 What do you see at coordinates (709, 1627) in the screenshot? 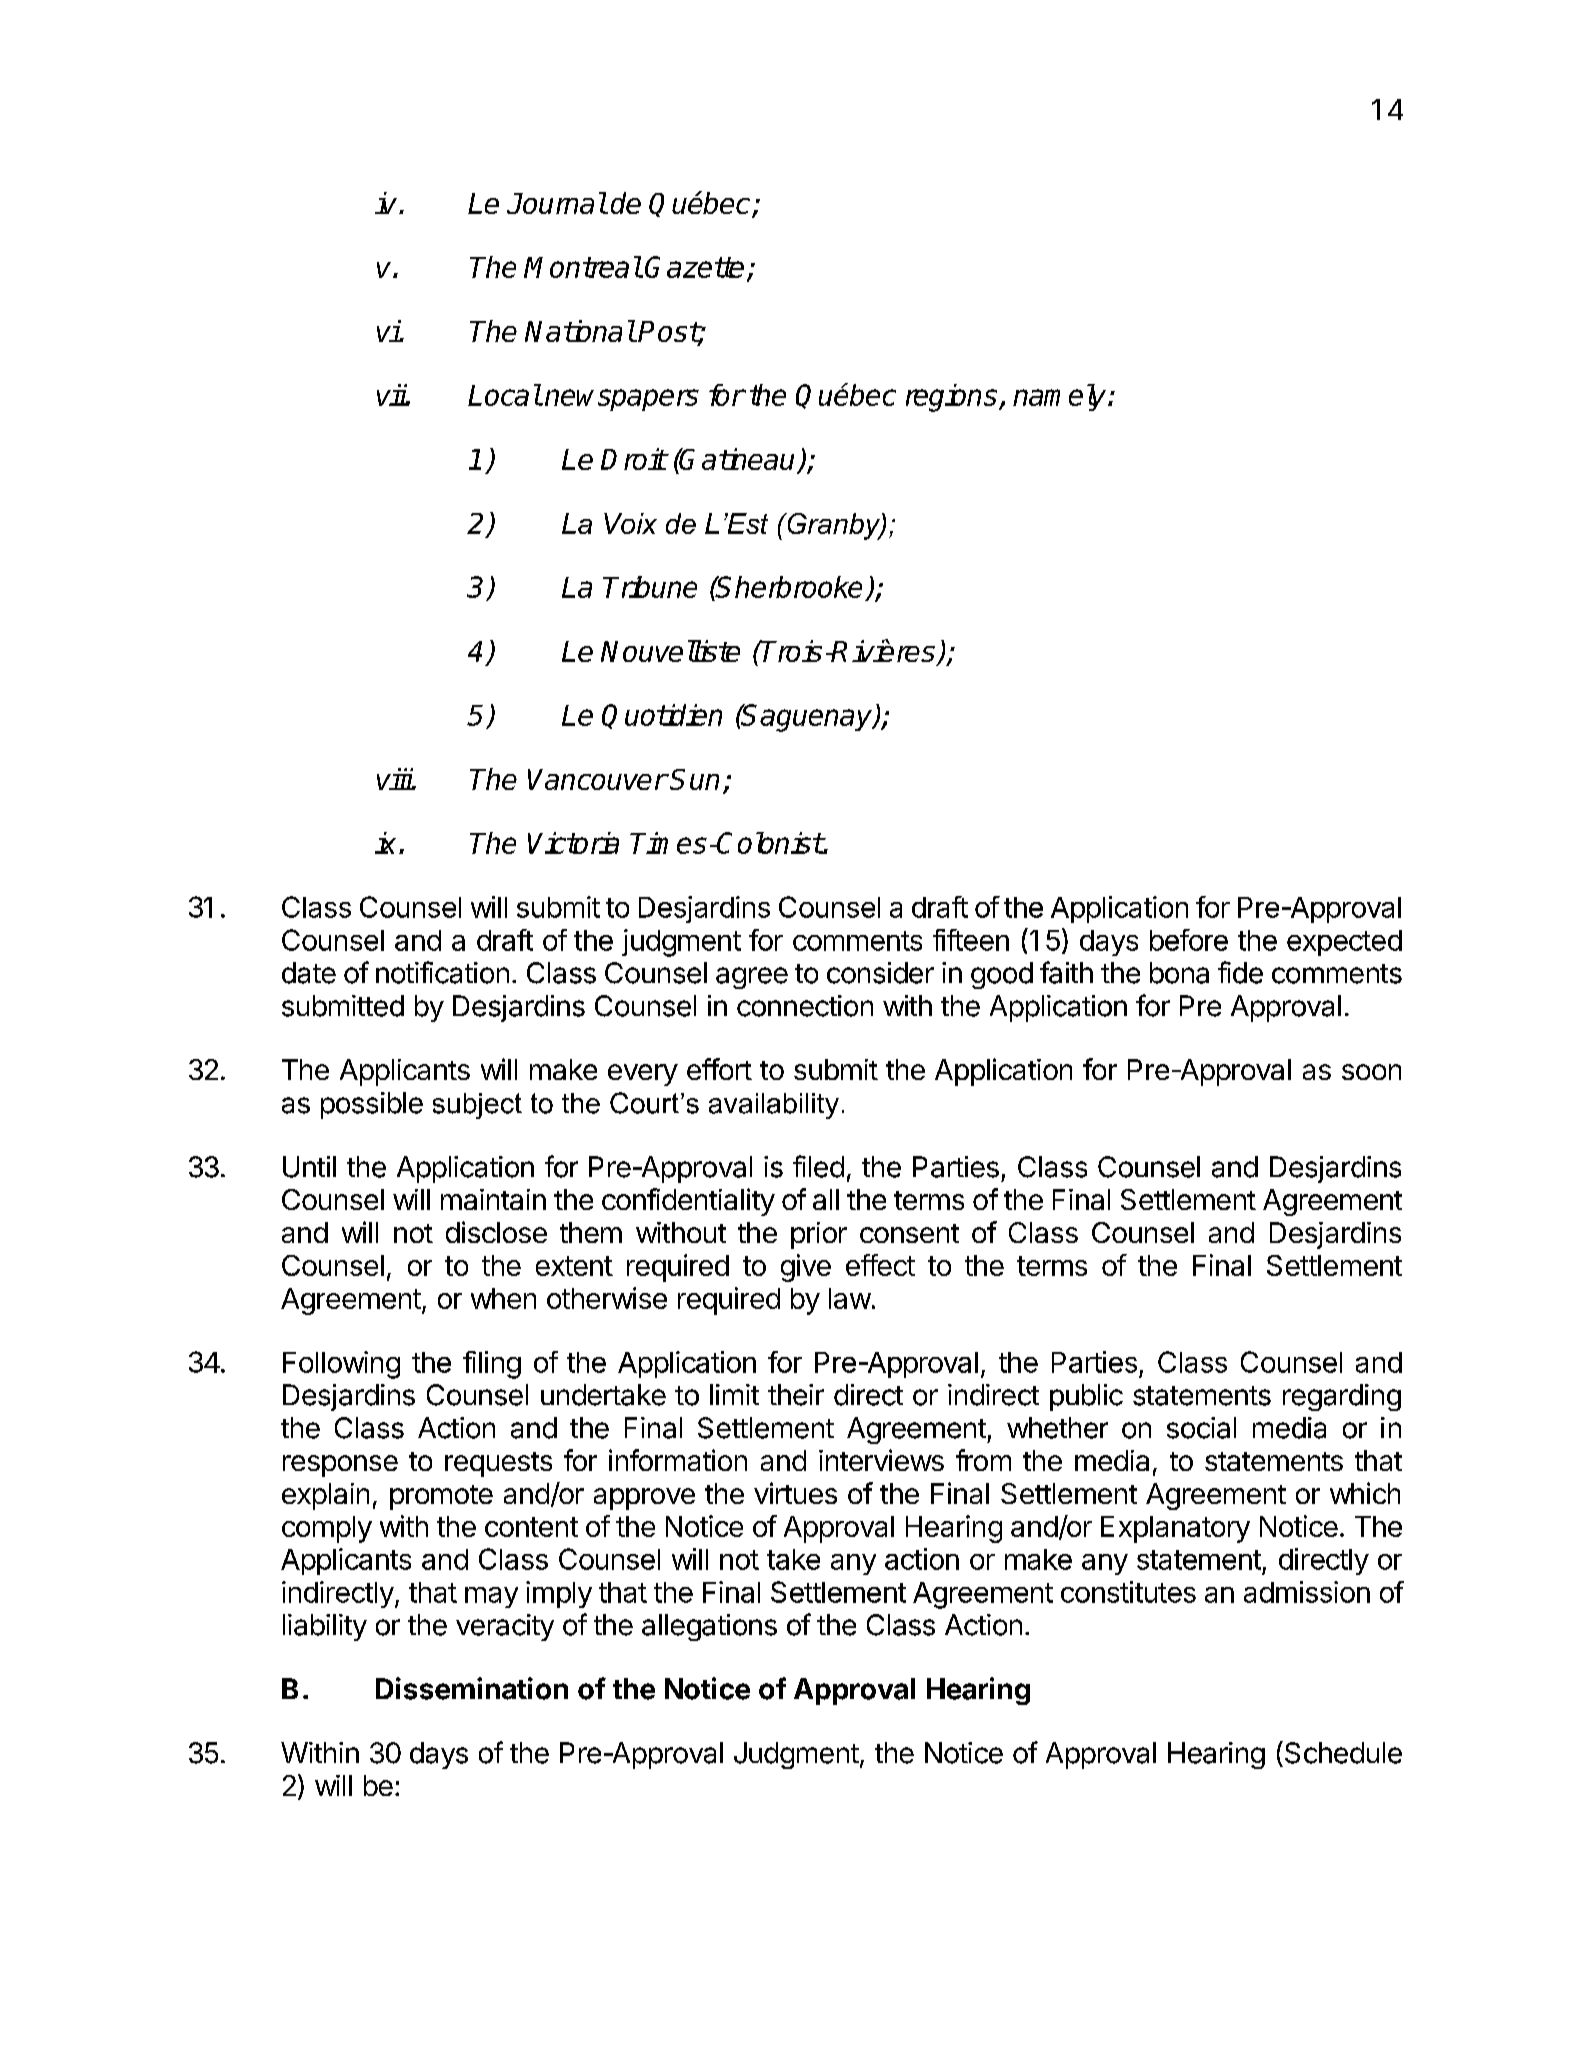
I see `allegations` at bounding box center [709, 1627].
